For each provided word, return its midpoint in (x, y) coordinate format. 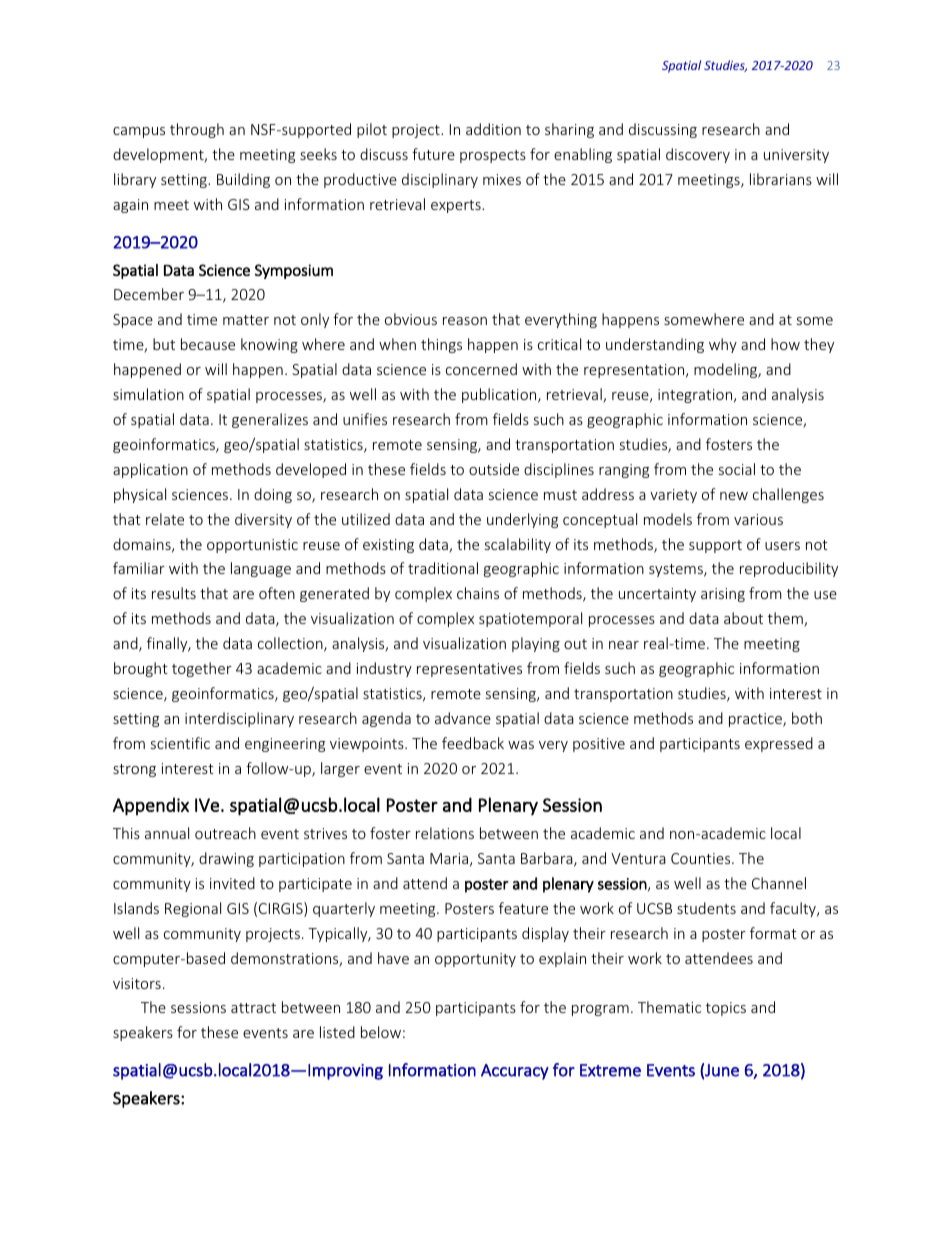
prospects (493, 156)
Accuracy (515, 1072)
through (197, 130)
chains (478, 593)
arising (723, 595)
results (174, 593)
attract (253, 1008)
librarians (781, 179)
